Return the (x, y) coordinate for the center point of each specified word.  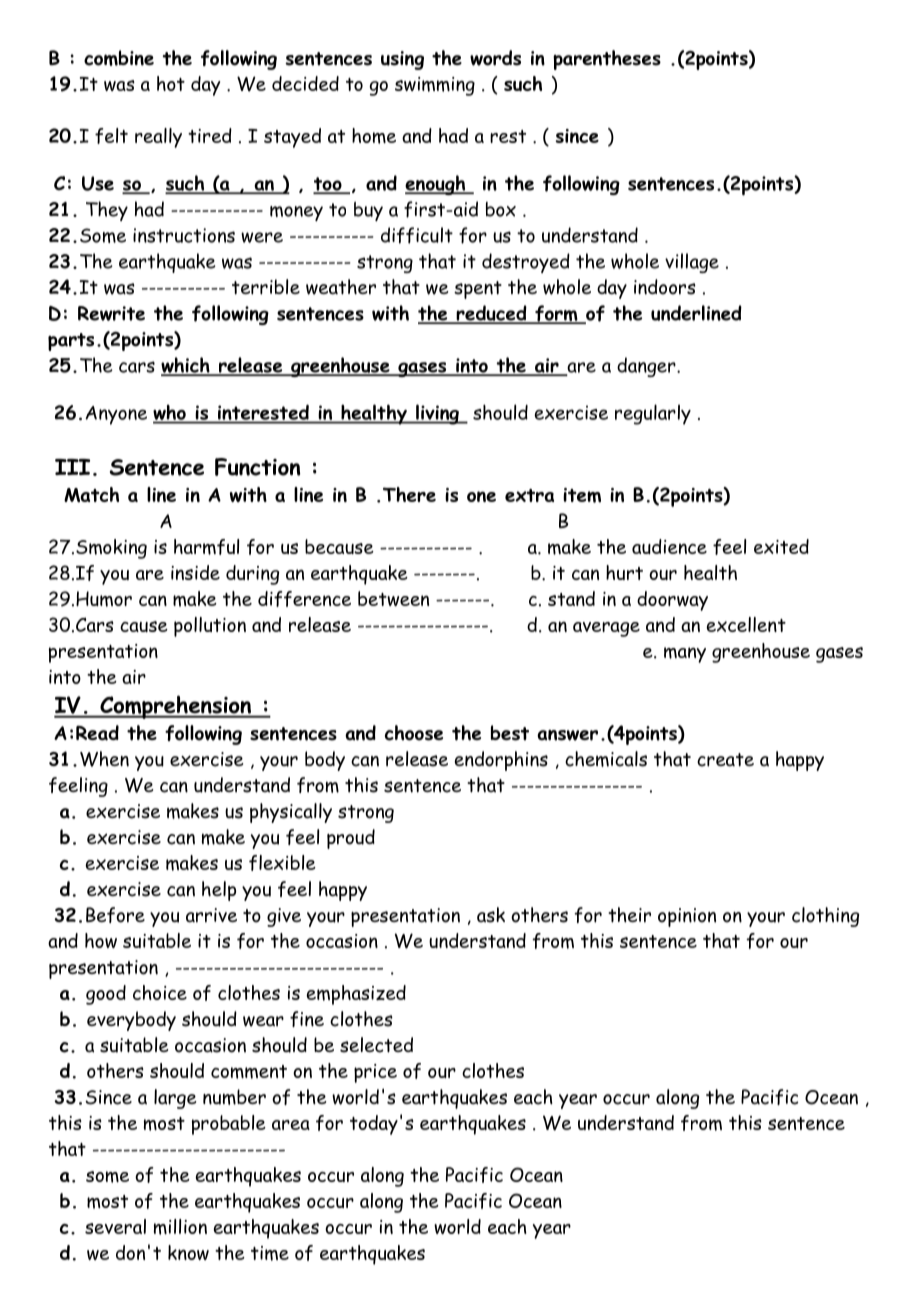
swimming (435, 86)
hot (171, 83)
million (180, 1227)
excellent (746, 624)
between (393, 598)
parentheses (607, 60)
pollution (210, 627)
